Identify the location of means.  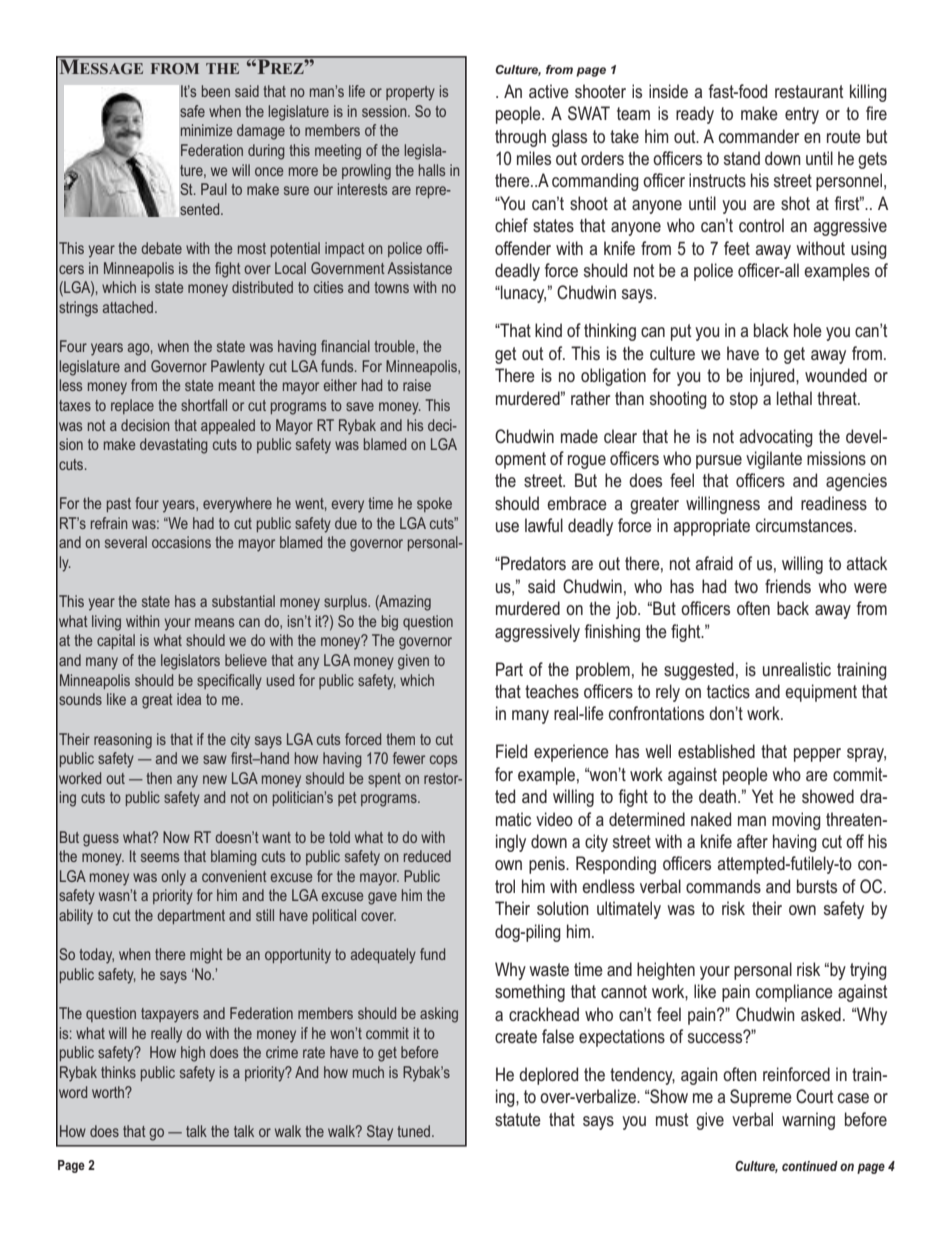
(214, 622).
